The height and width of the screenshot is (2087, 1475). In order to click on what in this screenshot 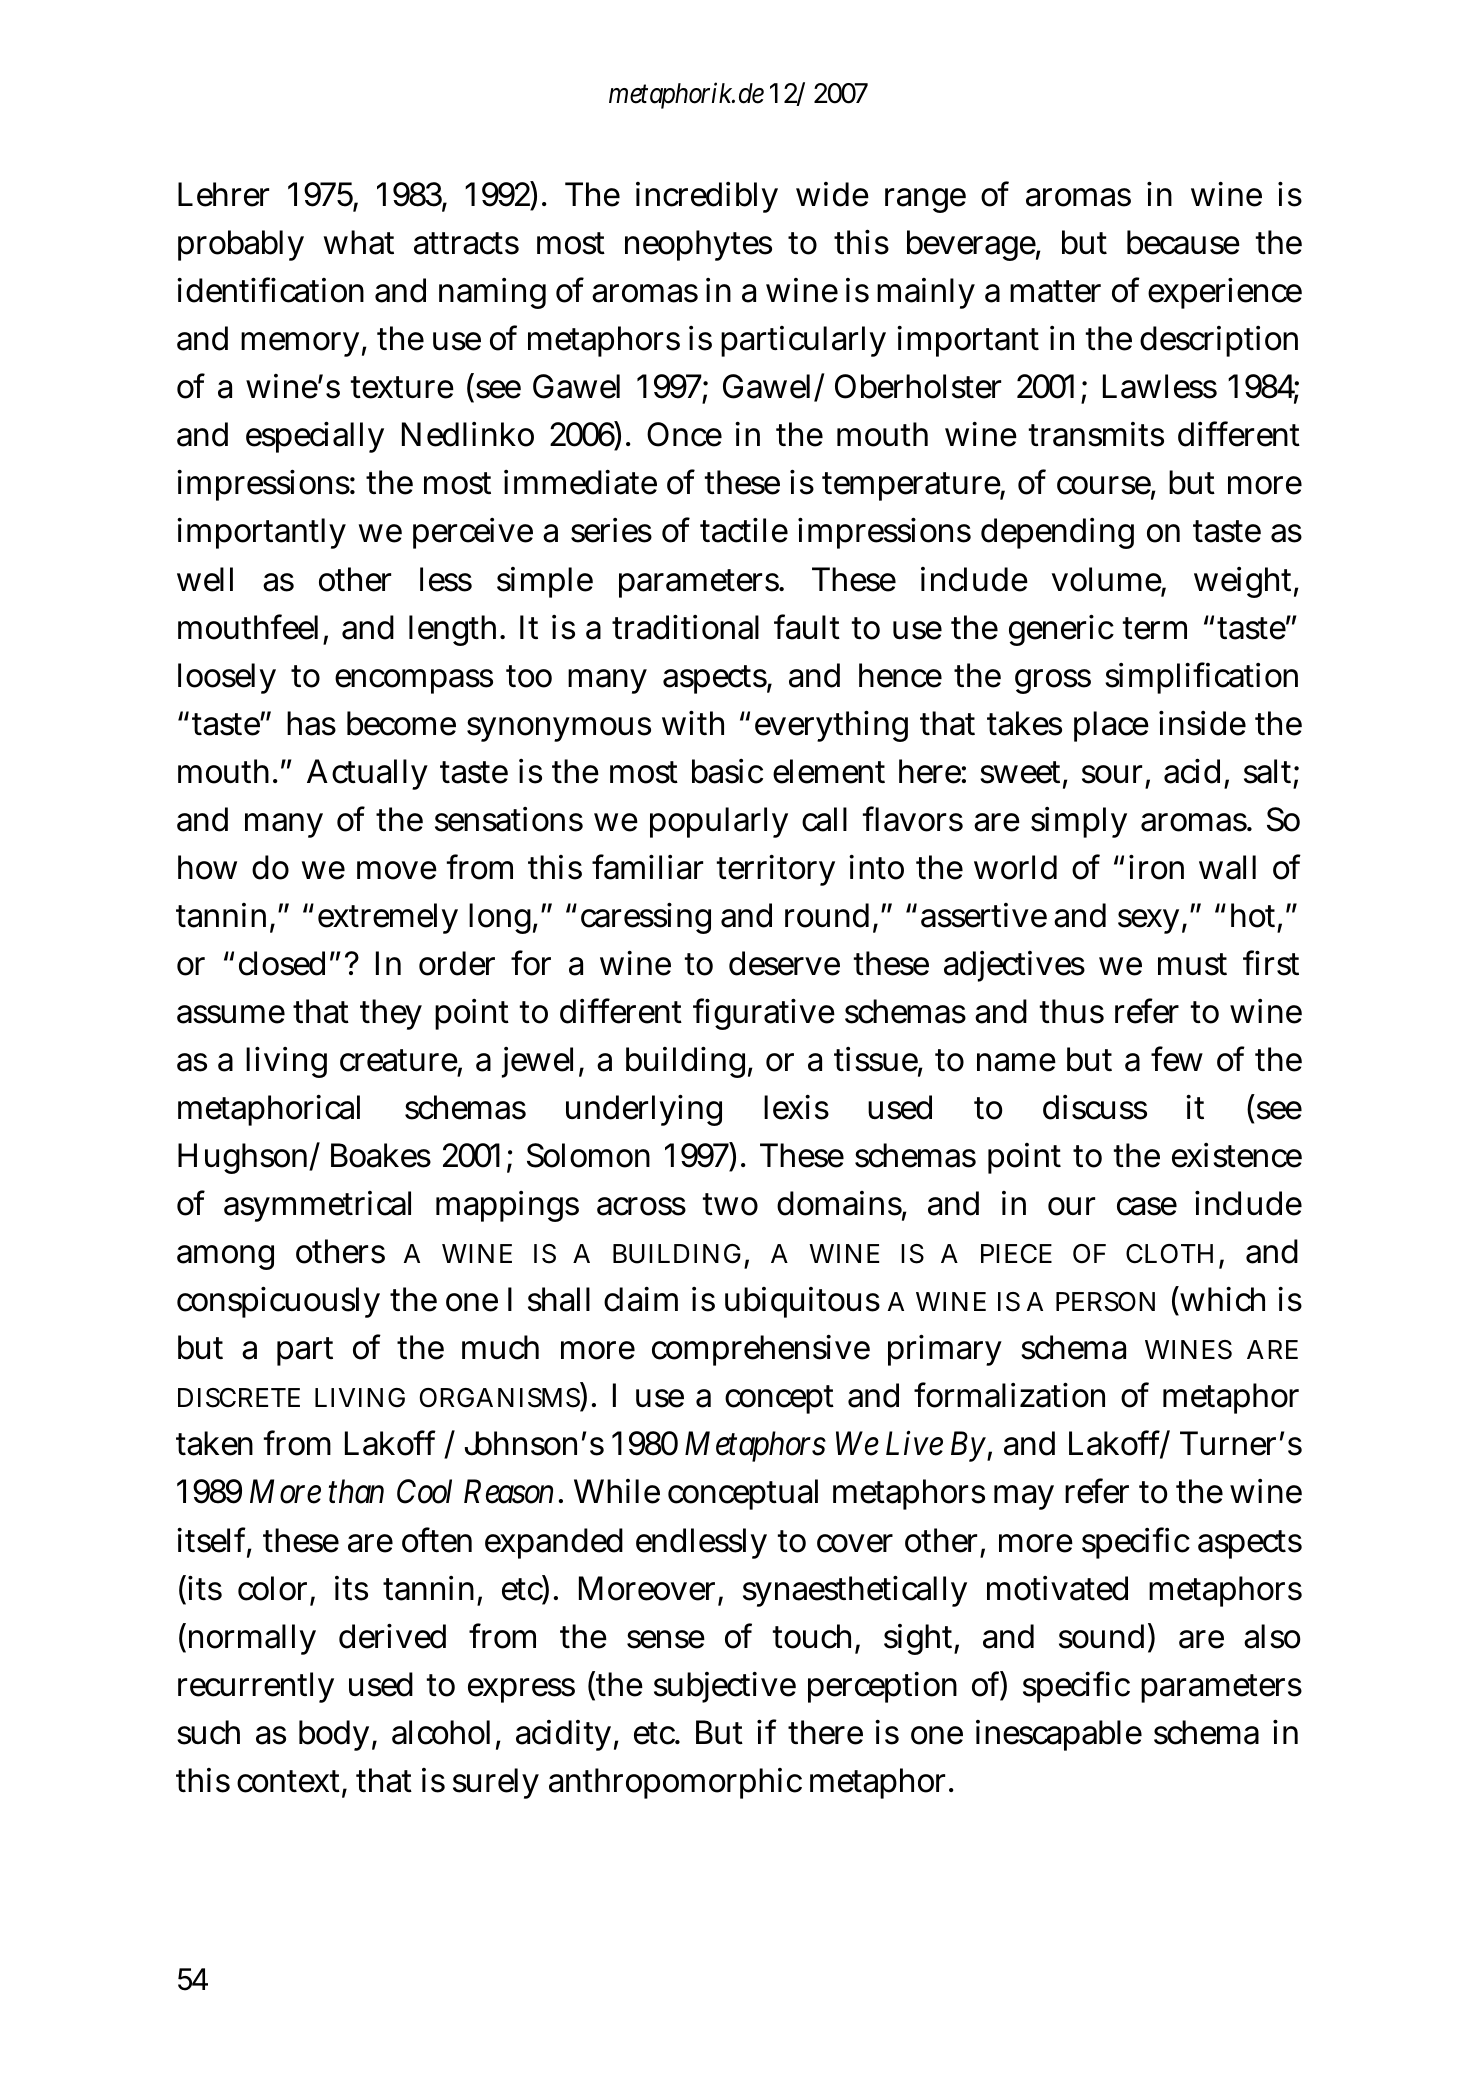, I will do `click(359, 242)`.
